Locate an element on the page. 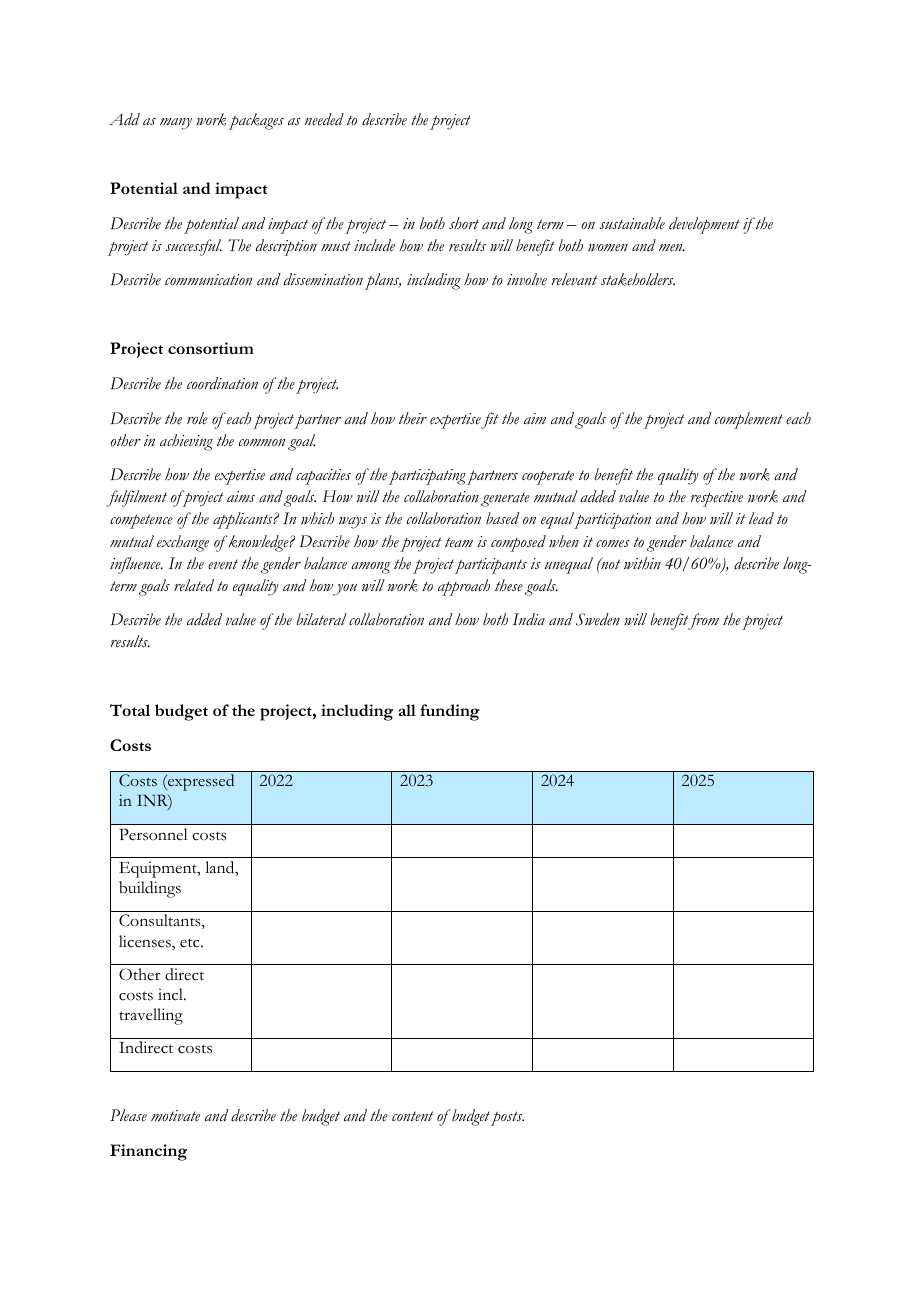  many is located at coordinates (176, 124).
